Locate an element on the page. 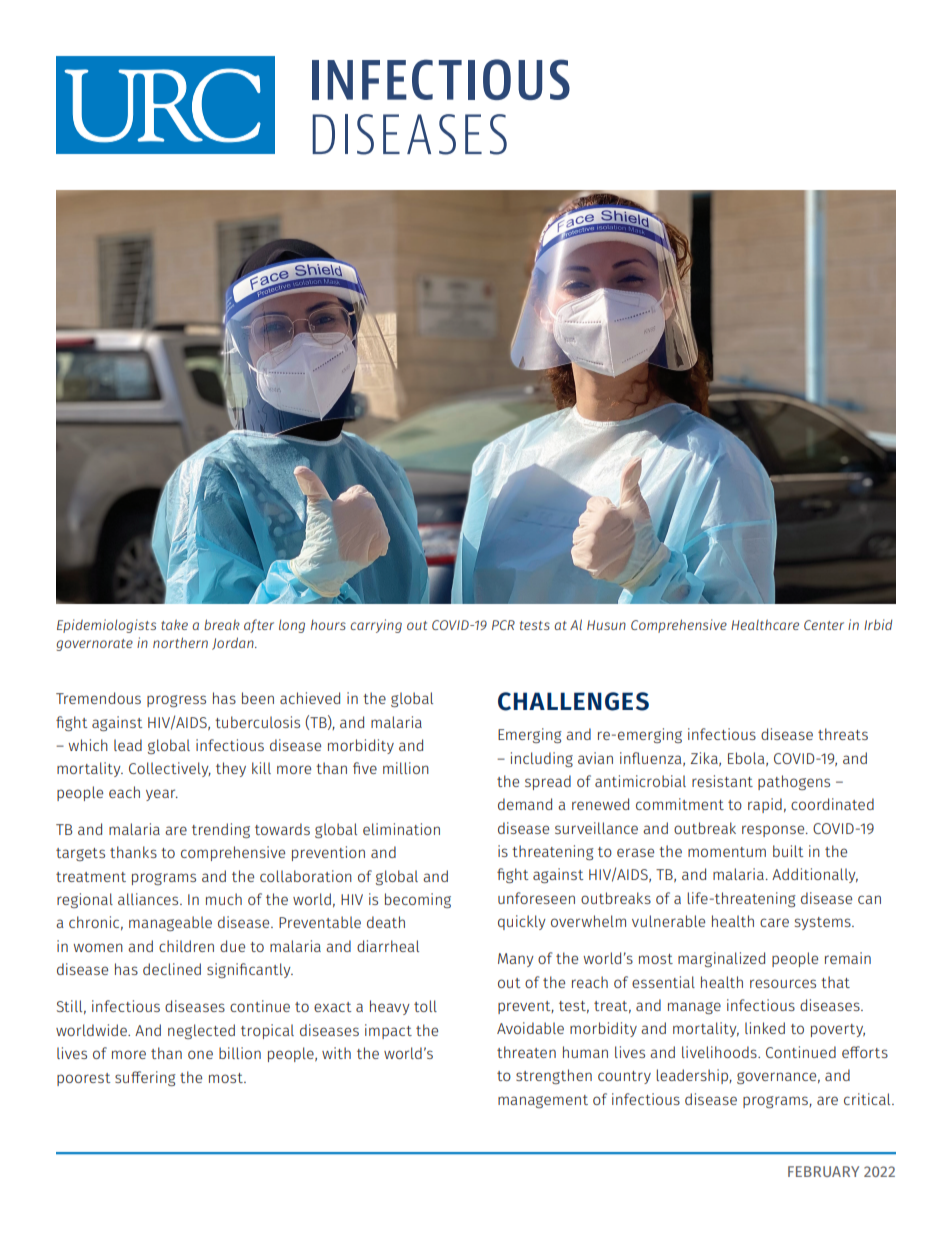 This image has height=1233, width=952. Center is located at coordinates (824, 625).
